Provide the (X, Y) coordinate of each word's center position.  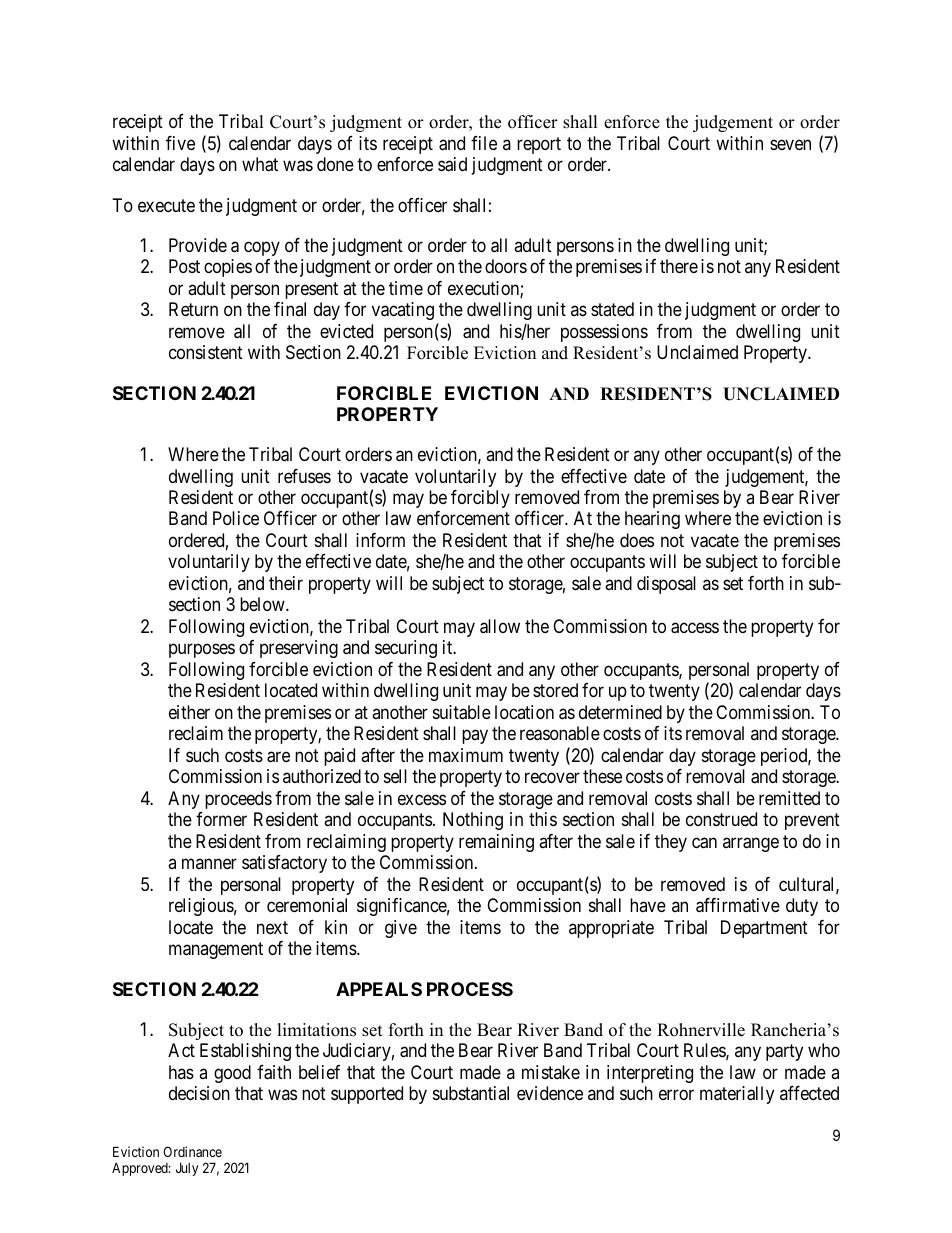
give (401, 929)
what (260, 164)
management (216, 950)
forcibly (480, 499)
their (286, 583)
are (278, 757)
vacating (403, 311)
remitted (789, 798)
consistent (206, 352)
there (679, 266)
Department (764, 929)
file (484, 143)
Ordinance (192, 1151)
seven (790, 144)
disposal (666, 585)
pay (475, 737)
